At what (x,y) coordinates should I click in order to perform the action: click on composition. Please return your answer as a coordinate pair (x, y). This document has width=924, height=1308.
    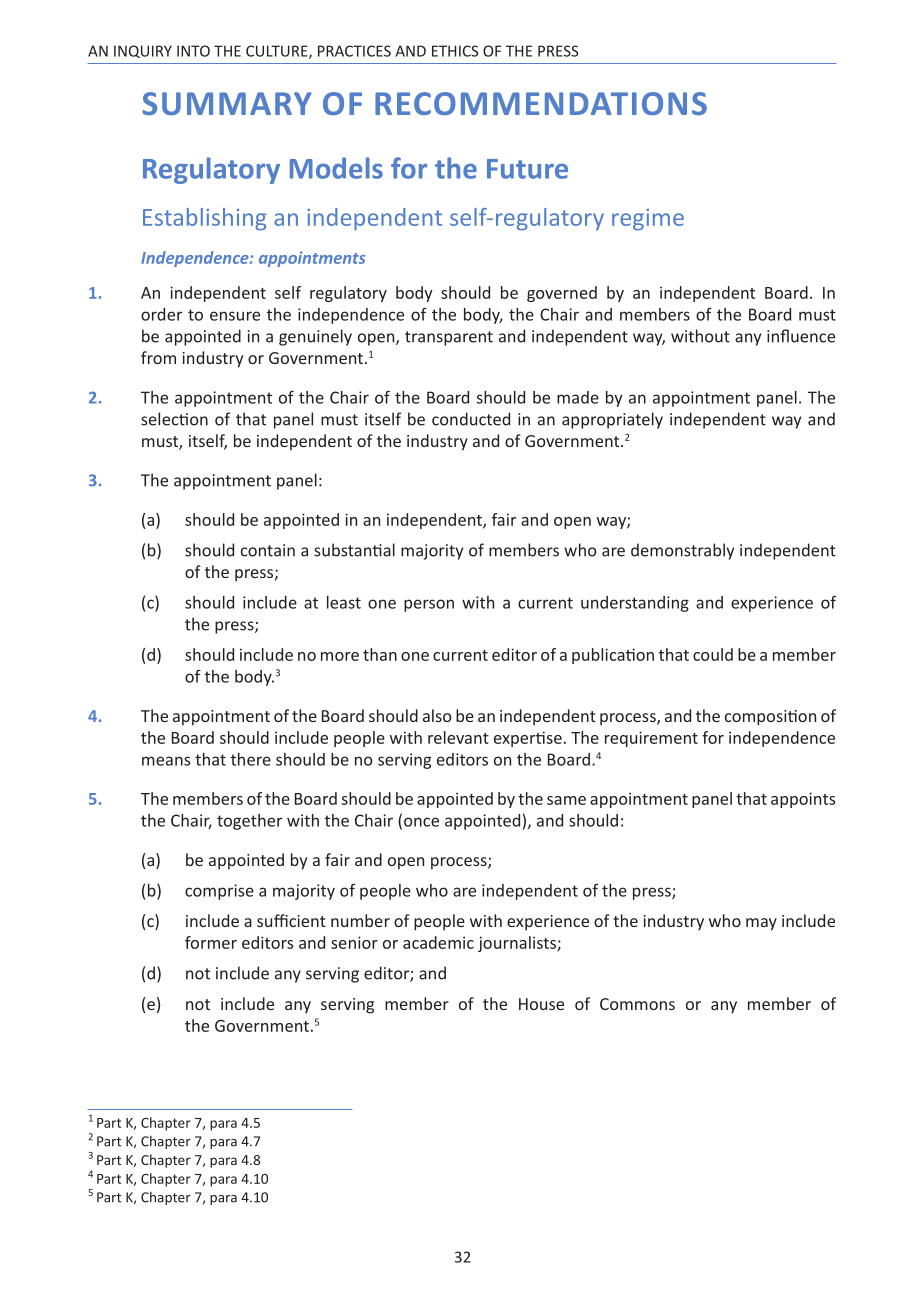
    Looking at the image, I should click on (770, 718).
